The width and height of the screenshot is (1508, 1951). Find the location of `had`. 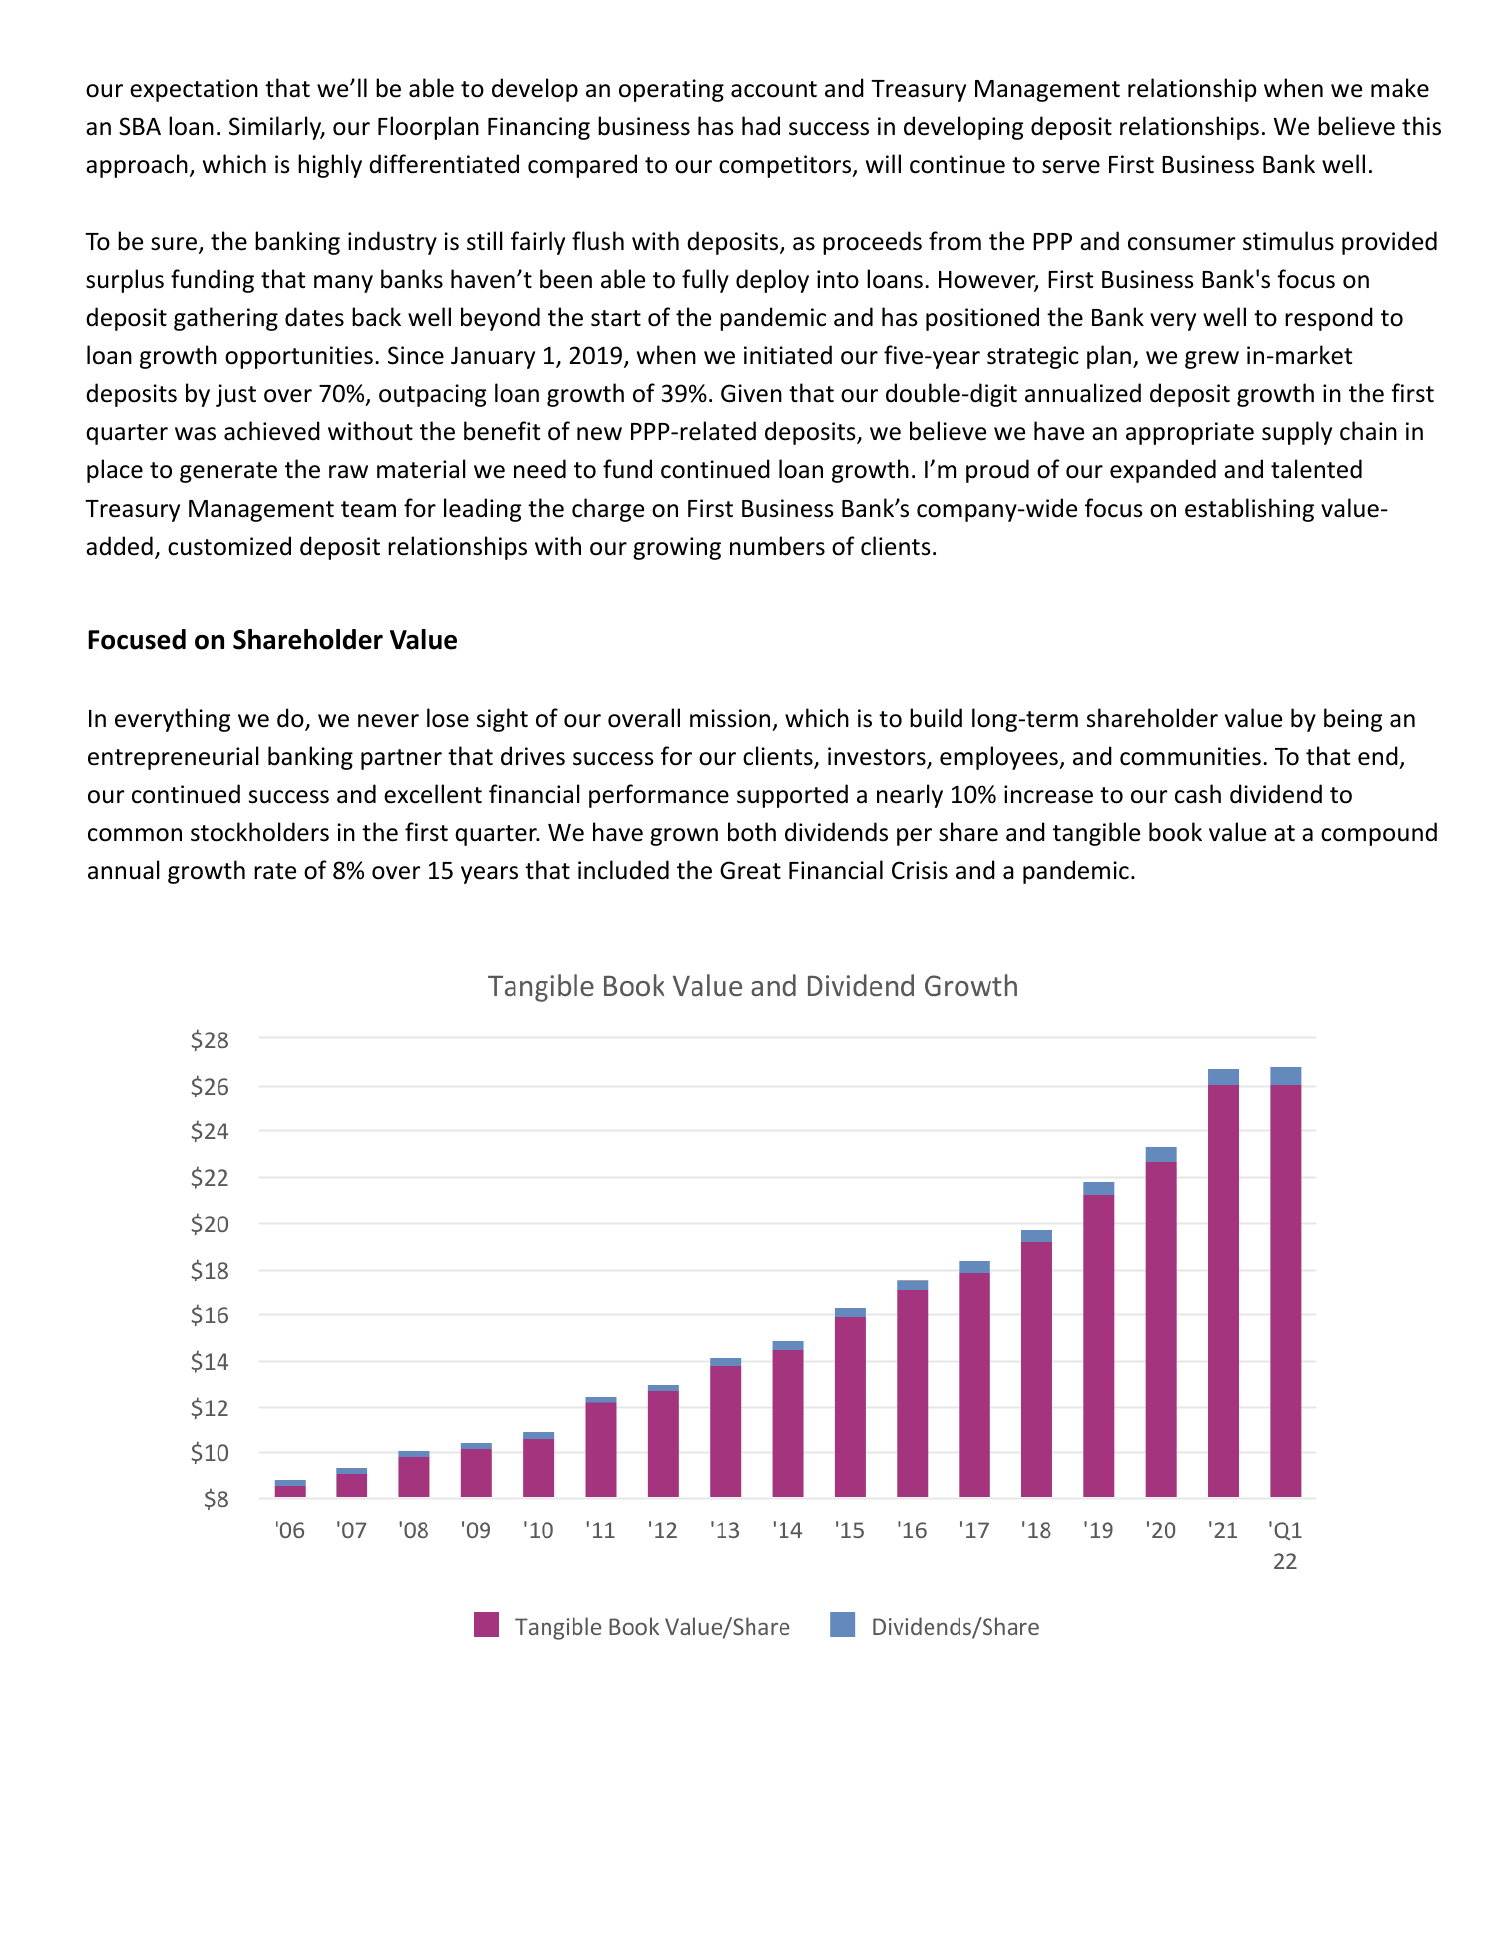

had is located at coordinates (761, 126).
